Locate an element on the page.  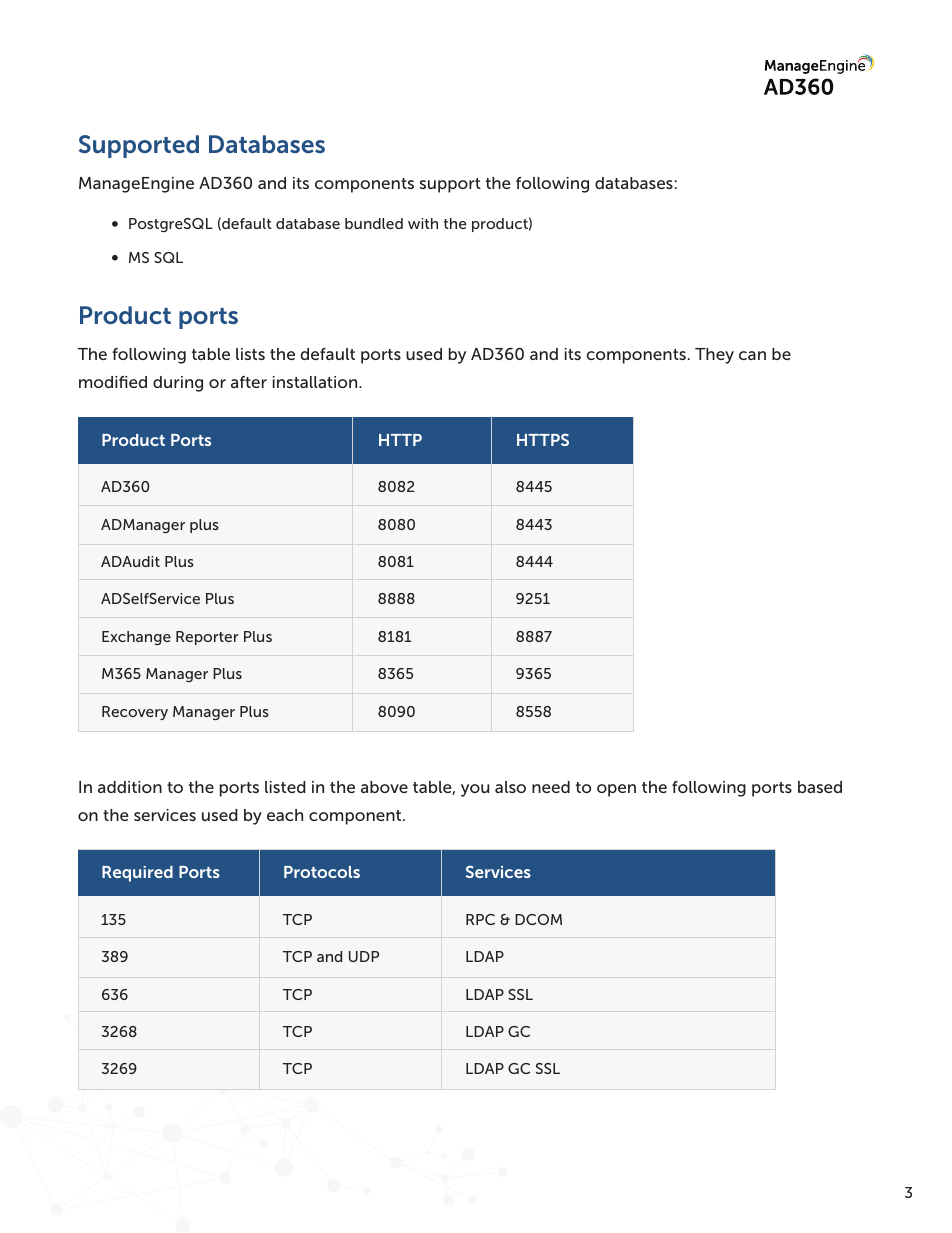
you is located at coordinates (475, 790).
